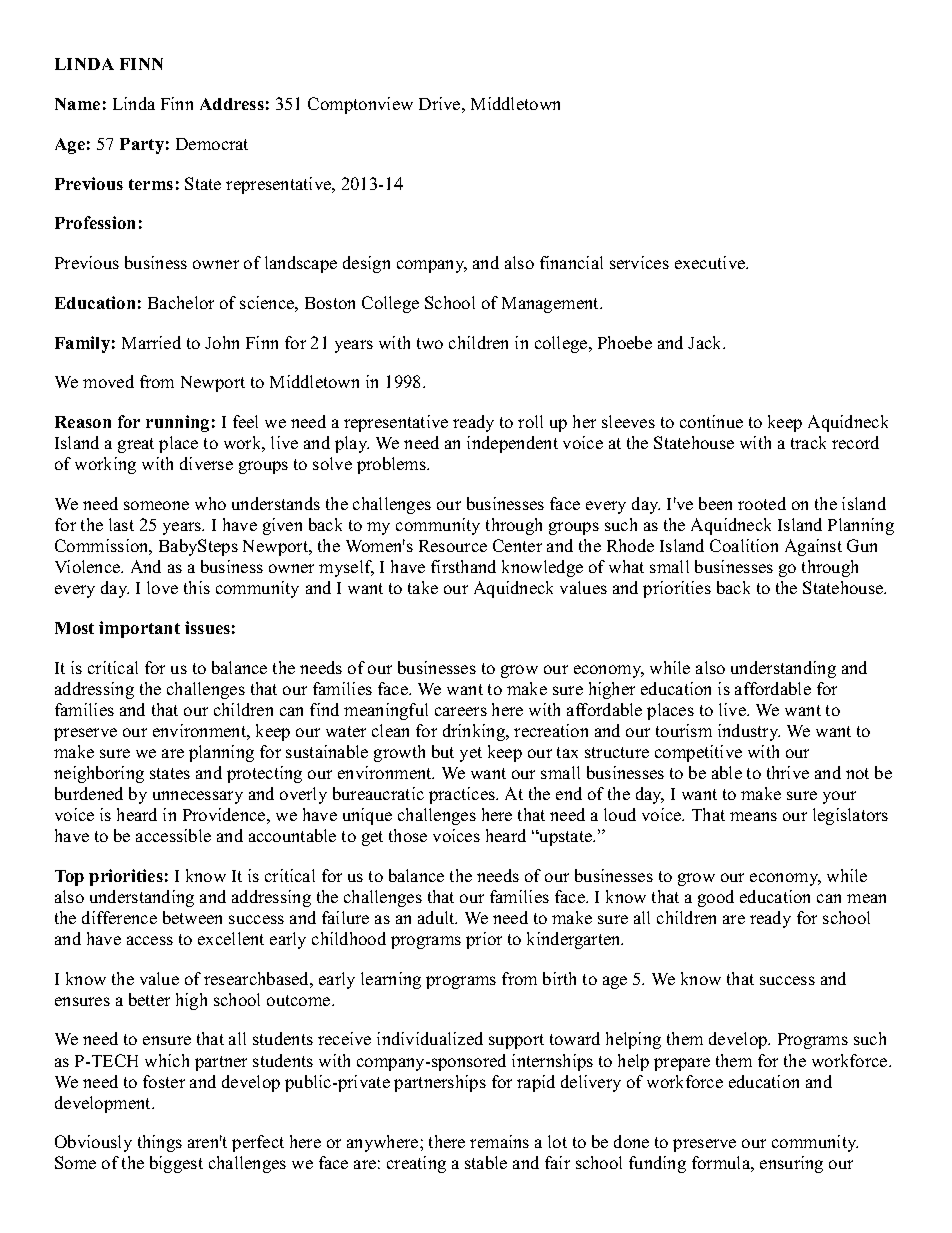  What do you see at coordinates (212, 144) in the screenshot?
I see `Democrat` at bounding box center [212, 144].
